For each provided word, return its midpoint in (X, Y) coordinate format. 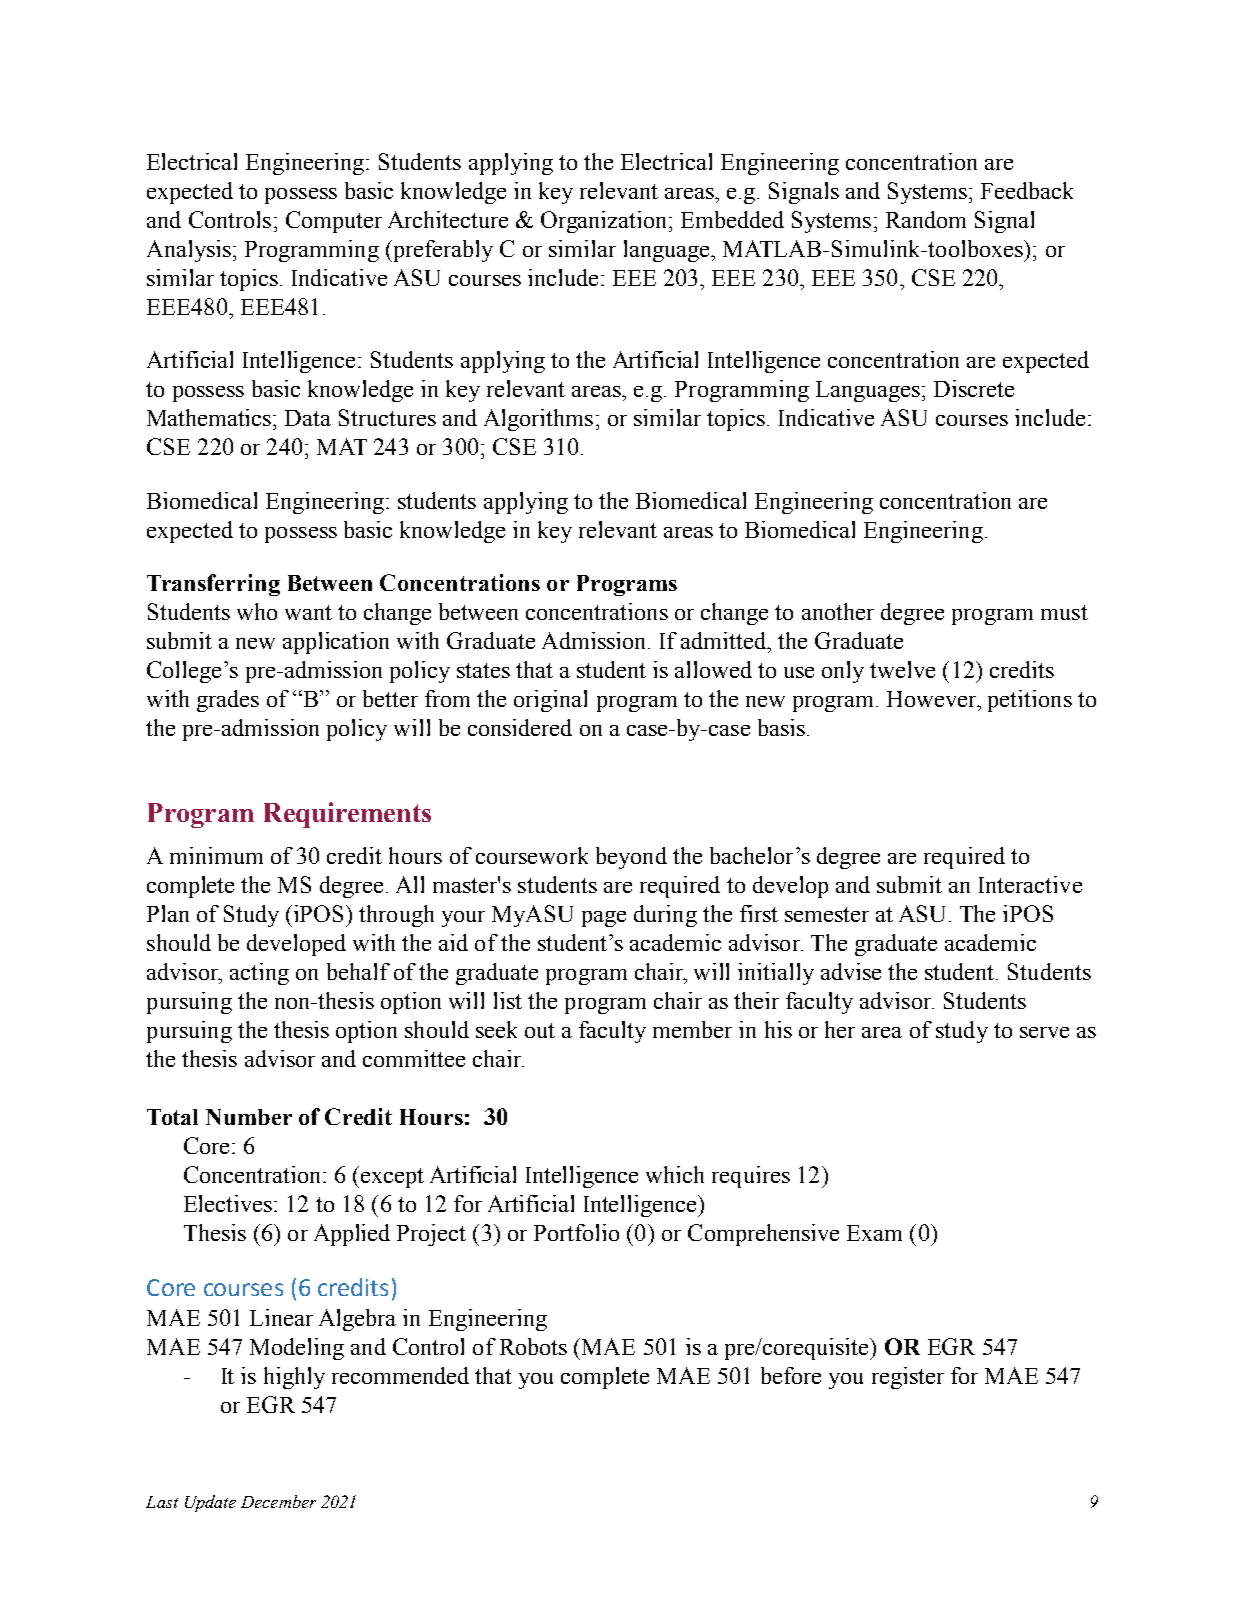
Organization (605, 222)
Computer (334, 222)
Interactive (1030, 884)
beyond (631, 858)
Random (926, 219)
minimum (216, 855)
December (278, 1501)
